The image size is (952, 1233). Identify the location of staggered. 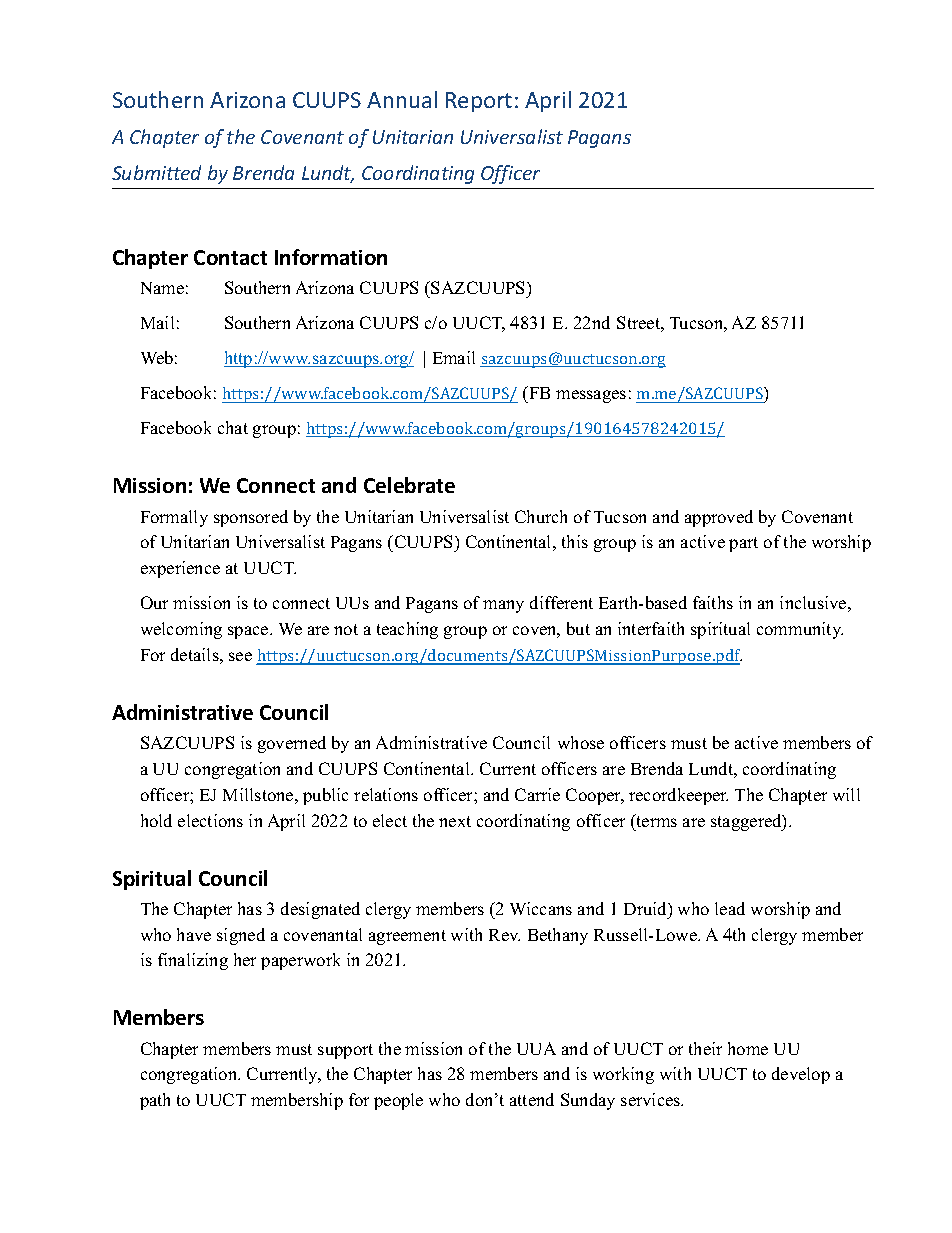
(747, 822).
